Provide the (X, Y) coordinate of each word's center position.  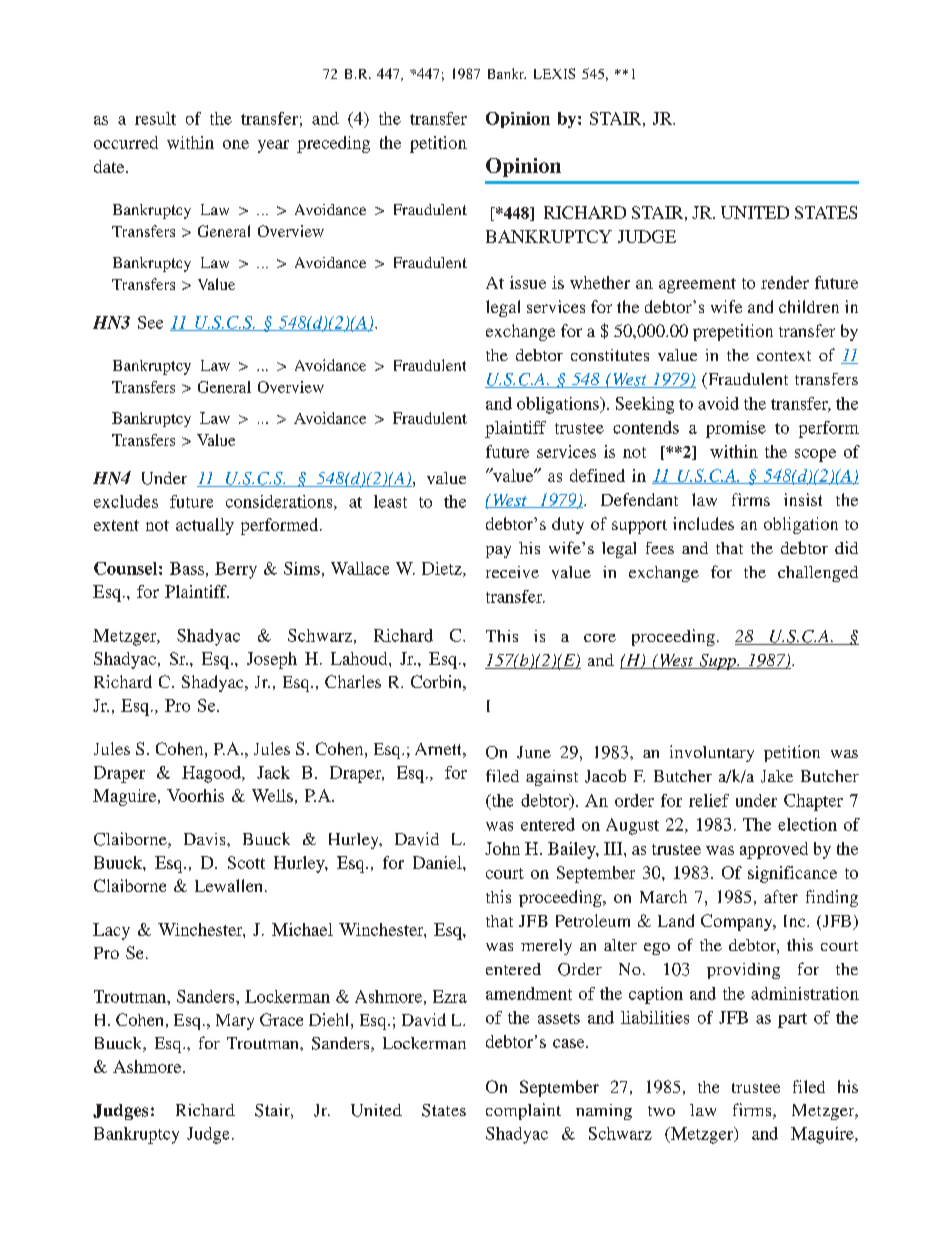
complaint (523, 1111)
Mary (235, 1022)
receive (512, 572)
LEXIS (554, 73)
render (785, 282)
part (792, 1020)
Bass (187, 568)
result (155, 118)
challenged (818, 574)
